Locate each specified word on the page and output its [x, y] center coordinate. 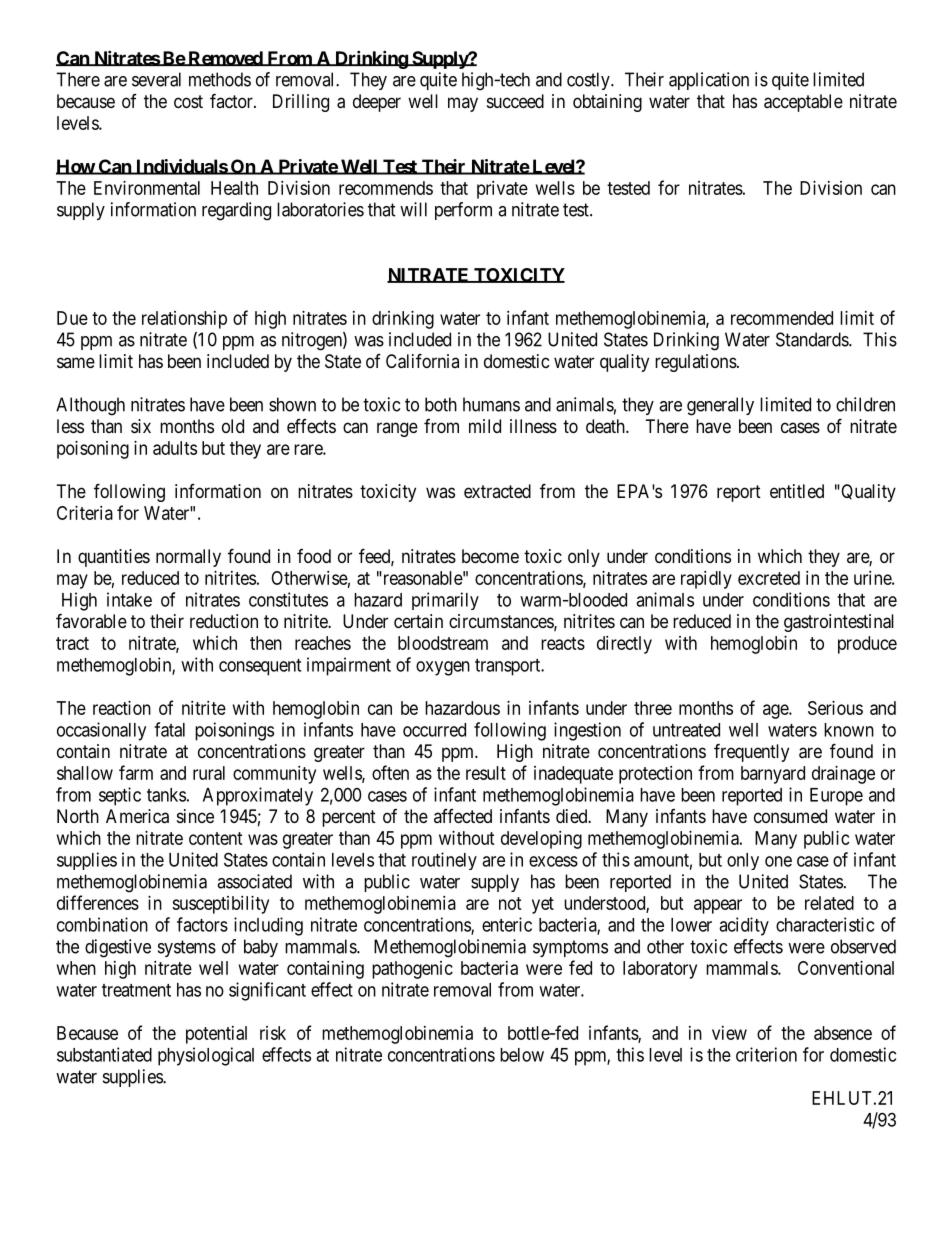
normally [188, 558]
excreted [769, 578]
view [729, 1033]
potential [216, 1035]
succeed [515, 101]
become [490, 556]
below [522, 1055]
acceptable [803, 103]
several [156, 79]
